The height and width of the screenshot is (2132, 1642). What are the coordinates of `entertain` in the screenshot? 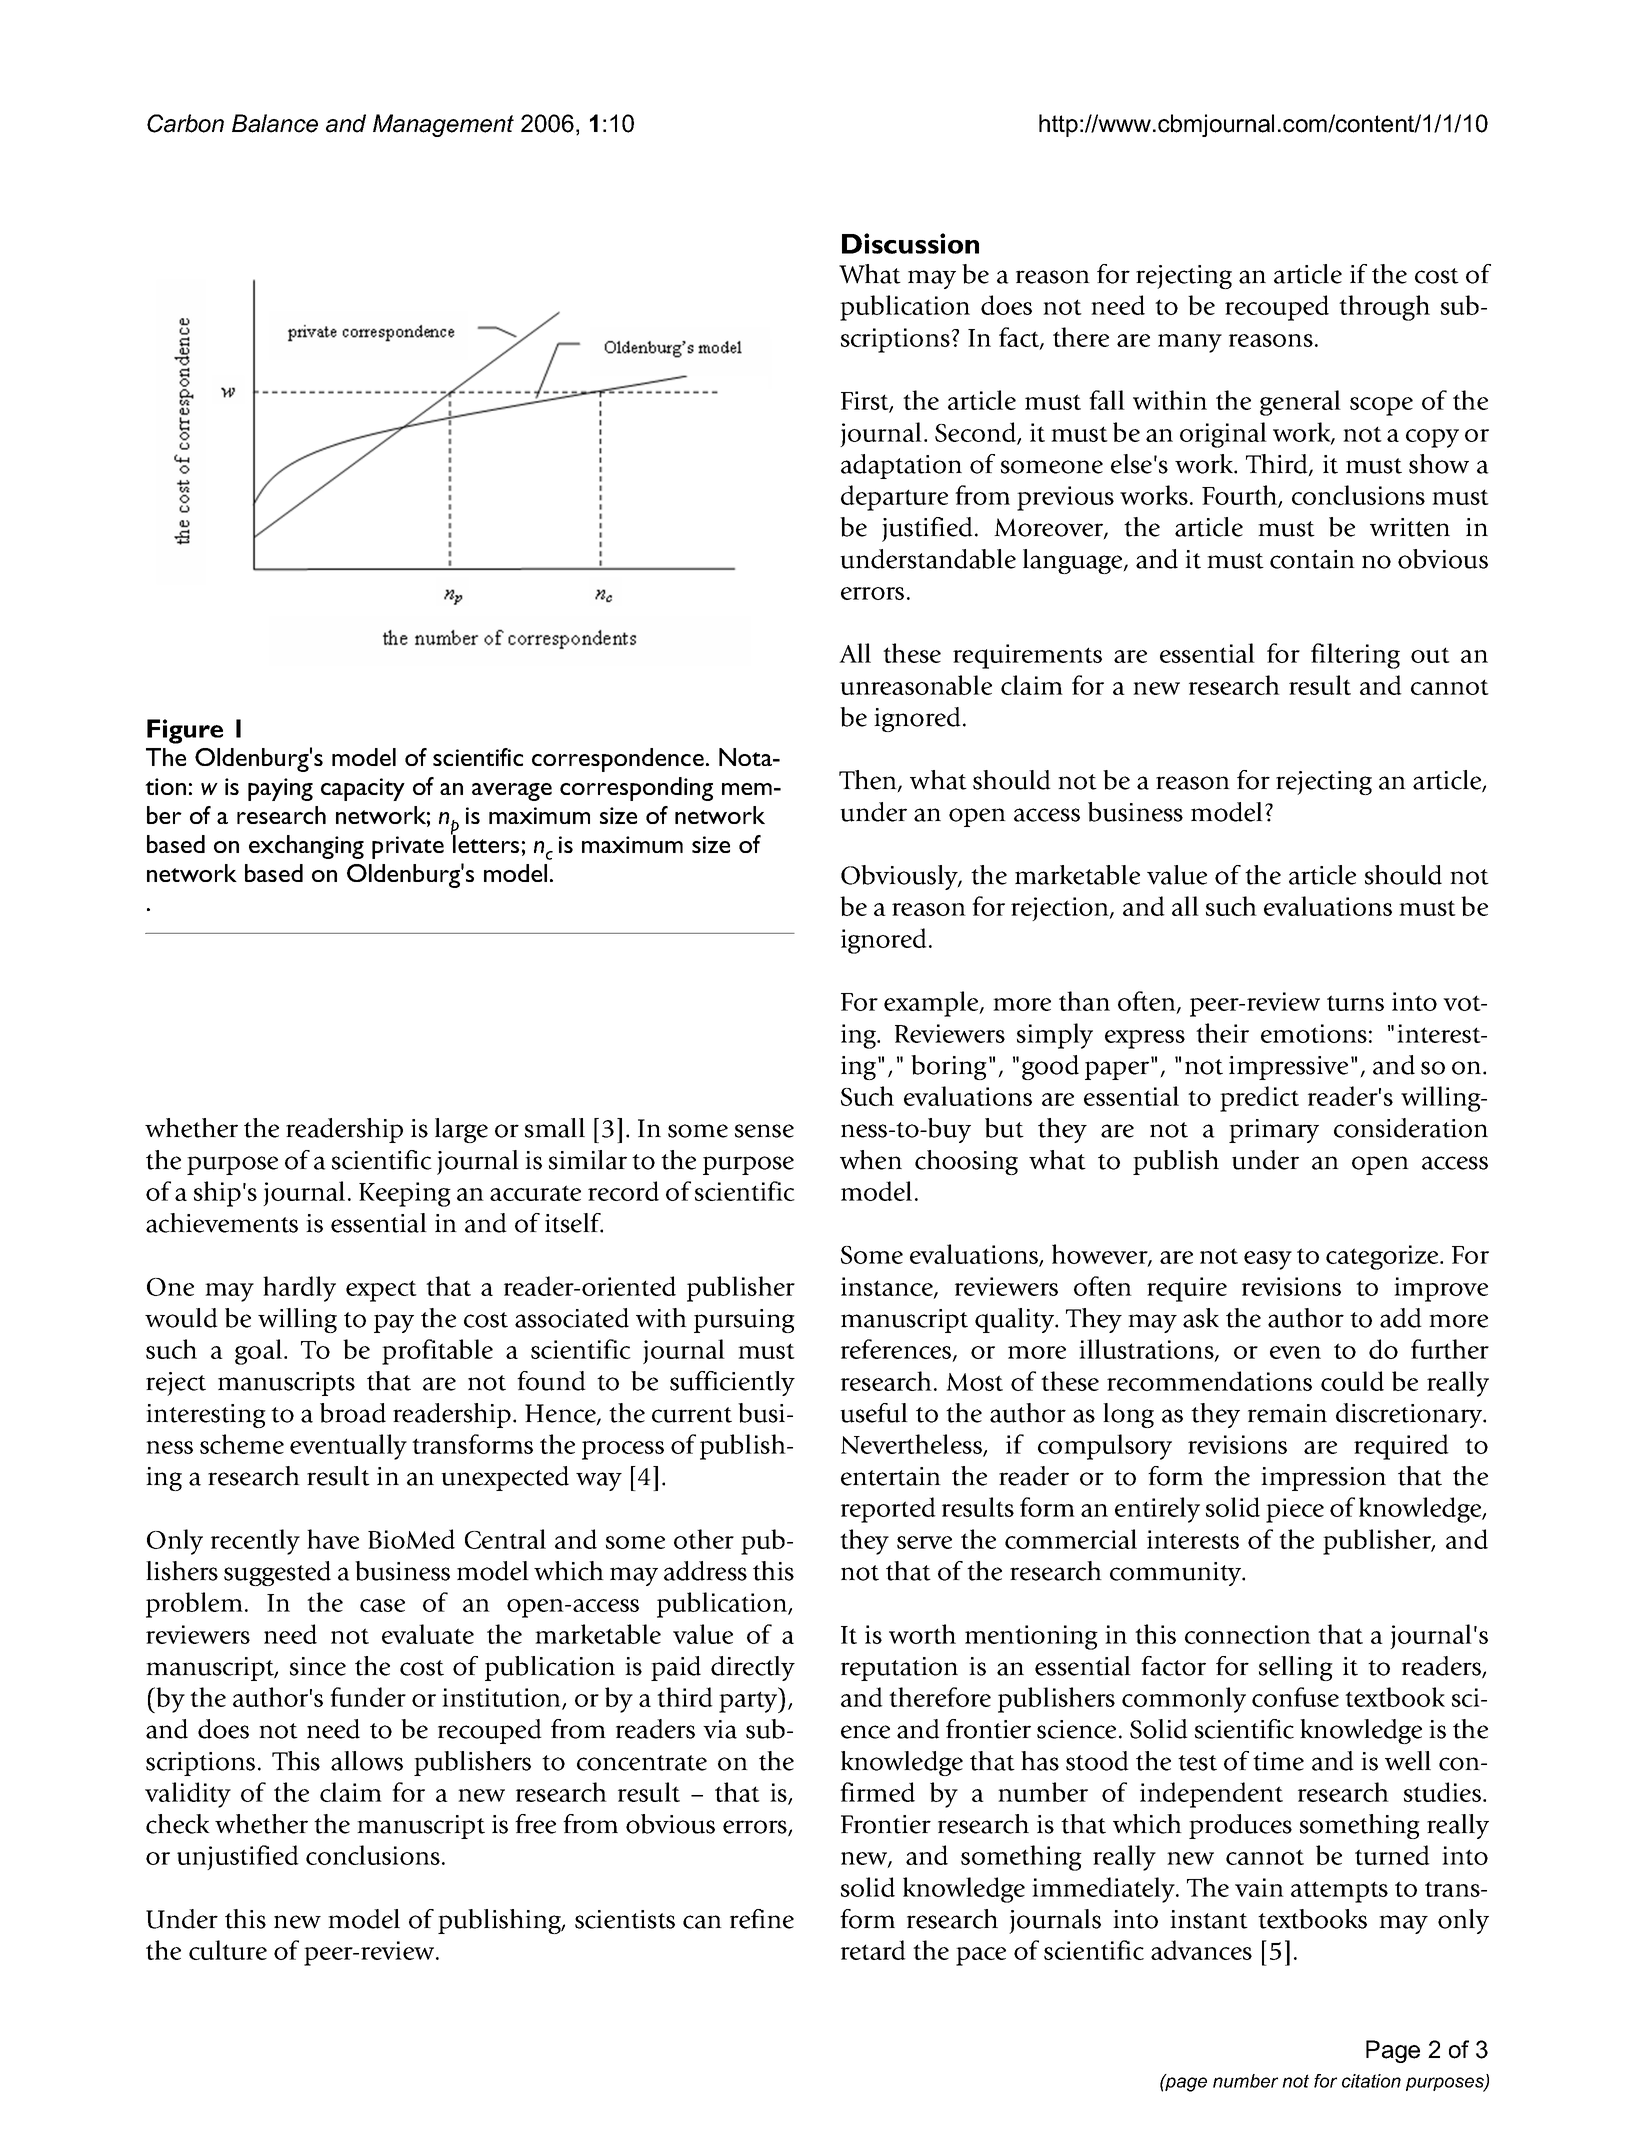 It's located at (891, 1476).
